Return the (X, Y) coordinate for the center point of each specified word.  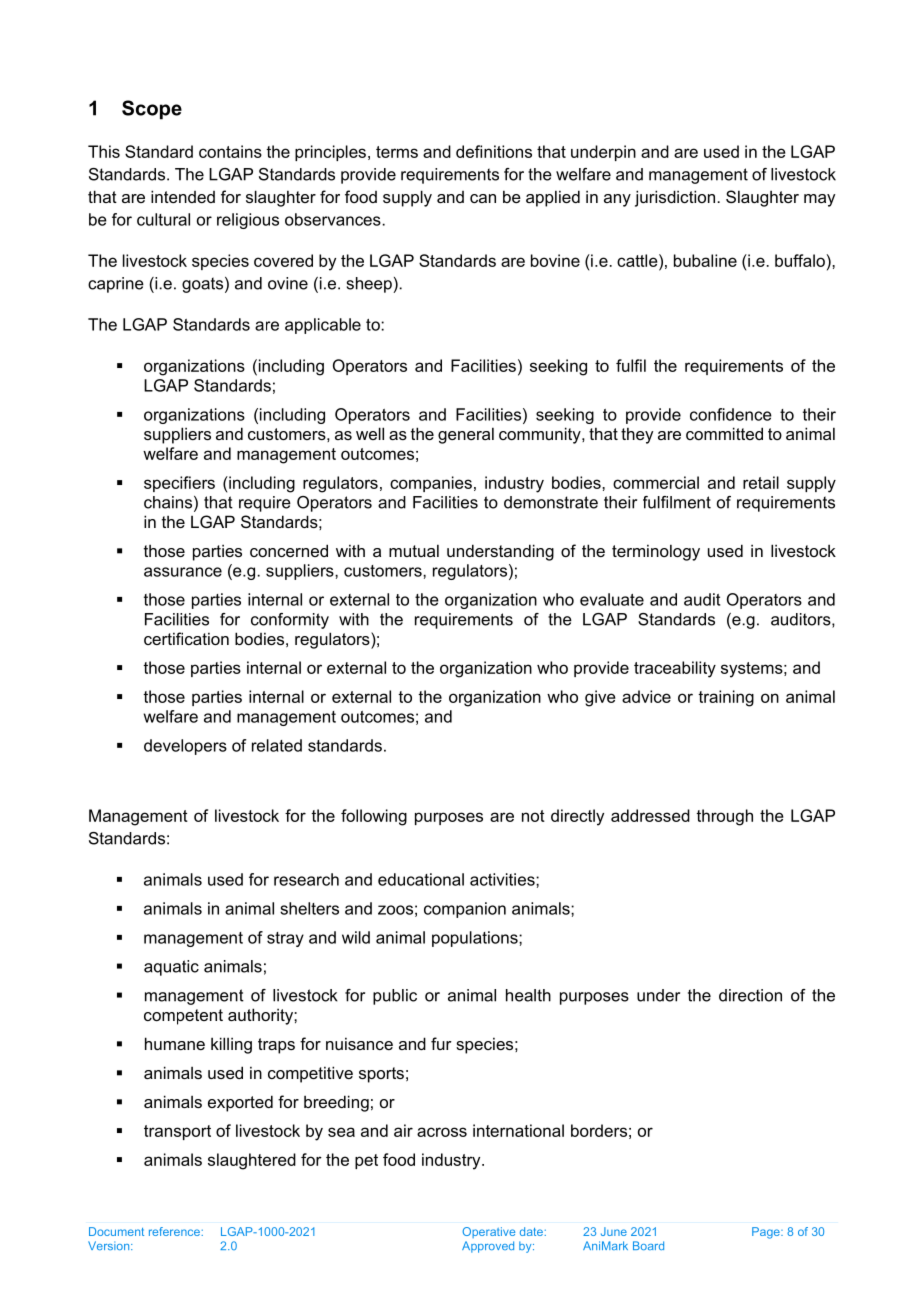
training (726, 698)
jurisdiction (675, 198)
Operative (488, 1232)
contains (230, 151)
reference (175, 1231)
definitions (494, 151)
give (600, 698)
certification (186, 638)
